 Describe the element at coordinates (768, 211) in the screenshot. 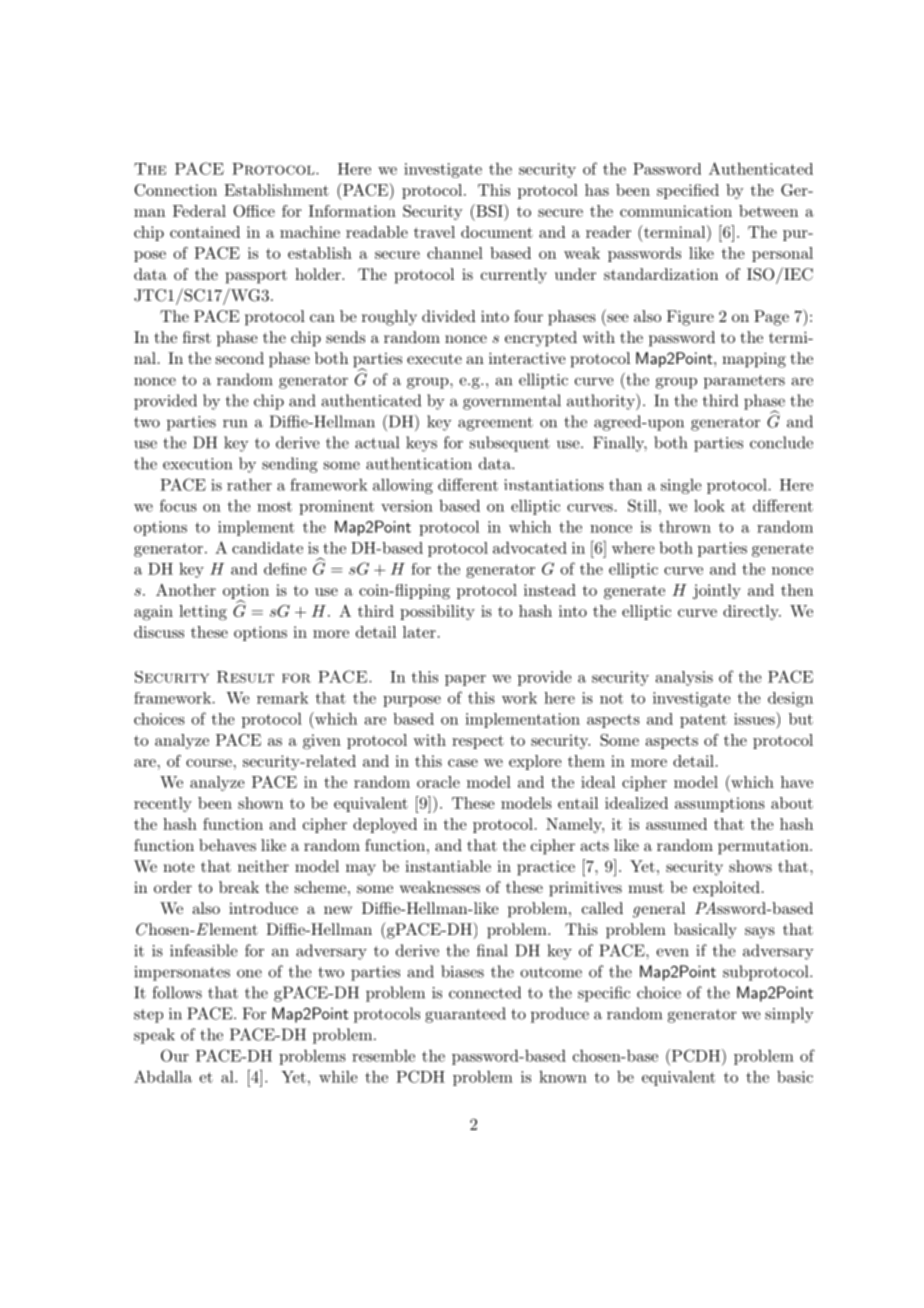

I see `between` at that location.
